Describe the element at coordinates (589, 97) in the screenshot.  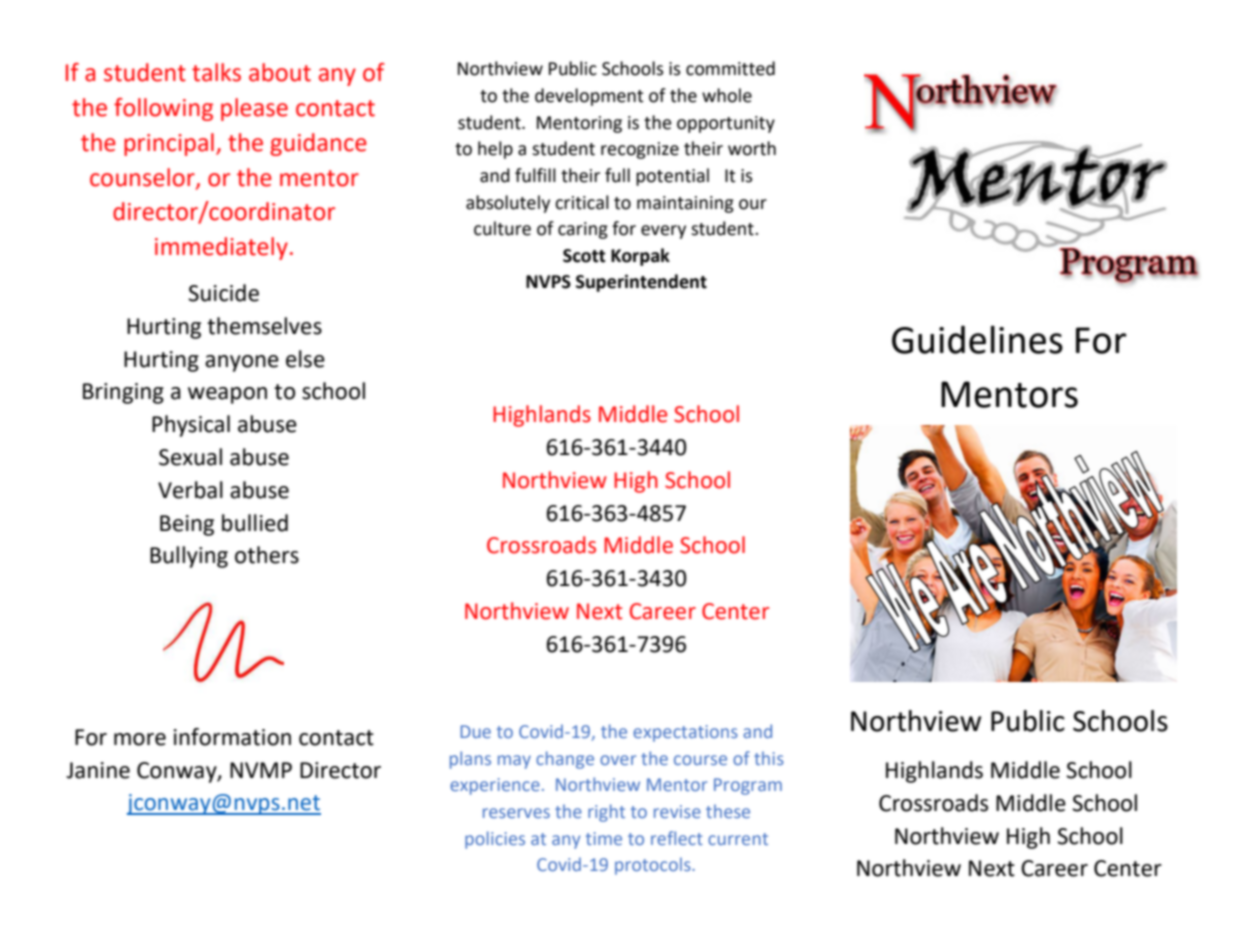
I see `development` at that location.
